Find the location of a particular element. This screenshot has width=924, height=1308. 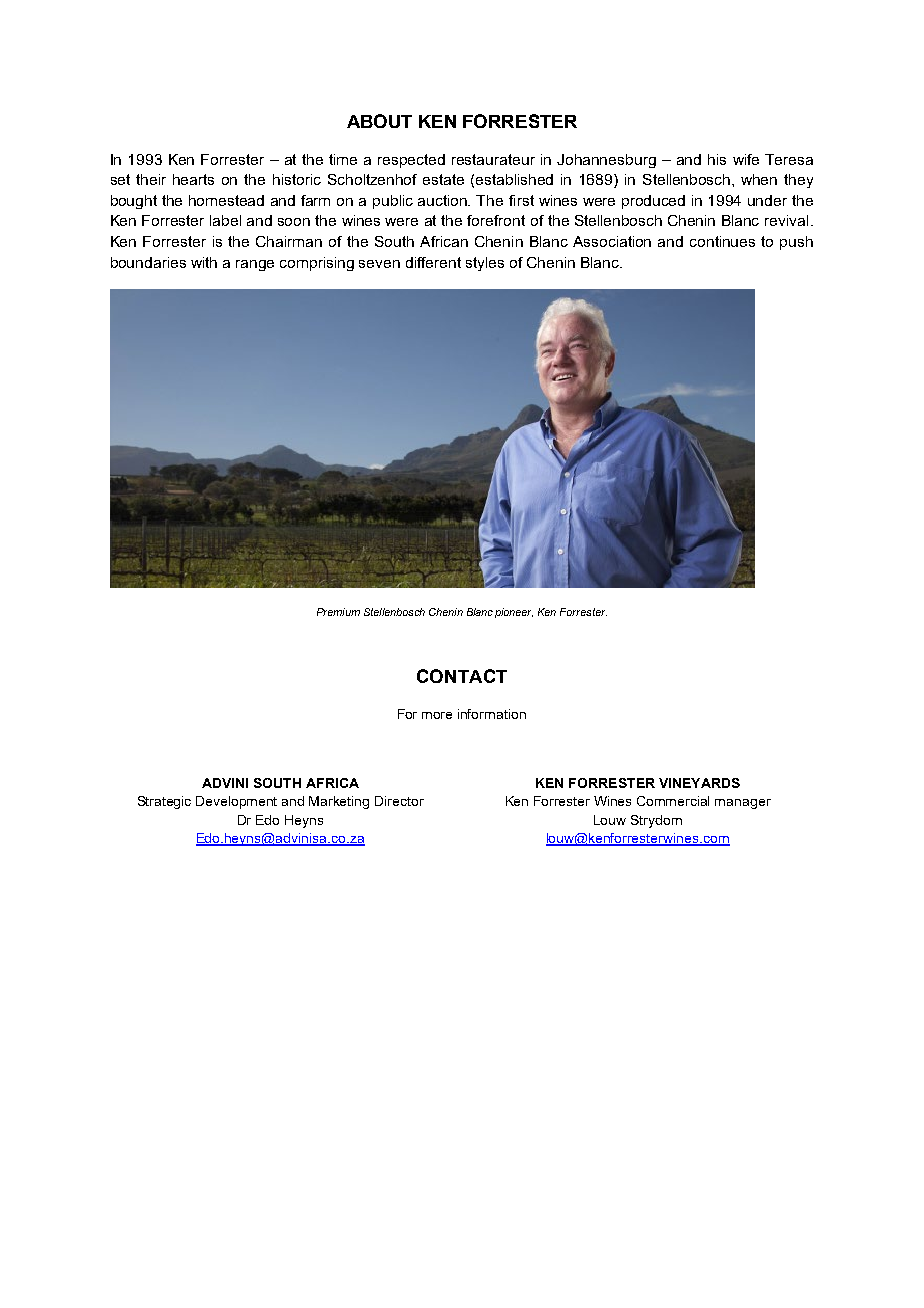

Director is located at coordinates (399, 801).
